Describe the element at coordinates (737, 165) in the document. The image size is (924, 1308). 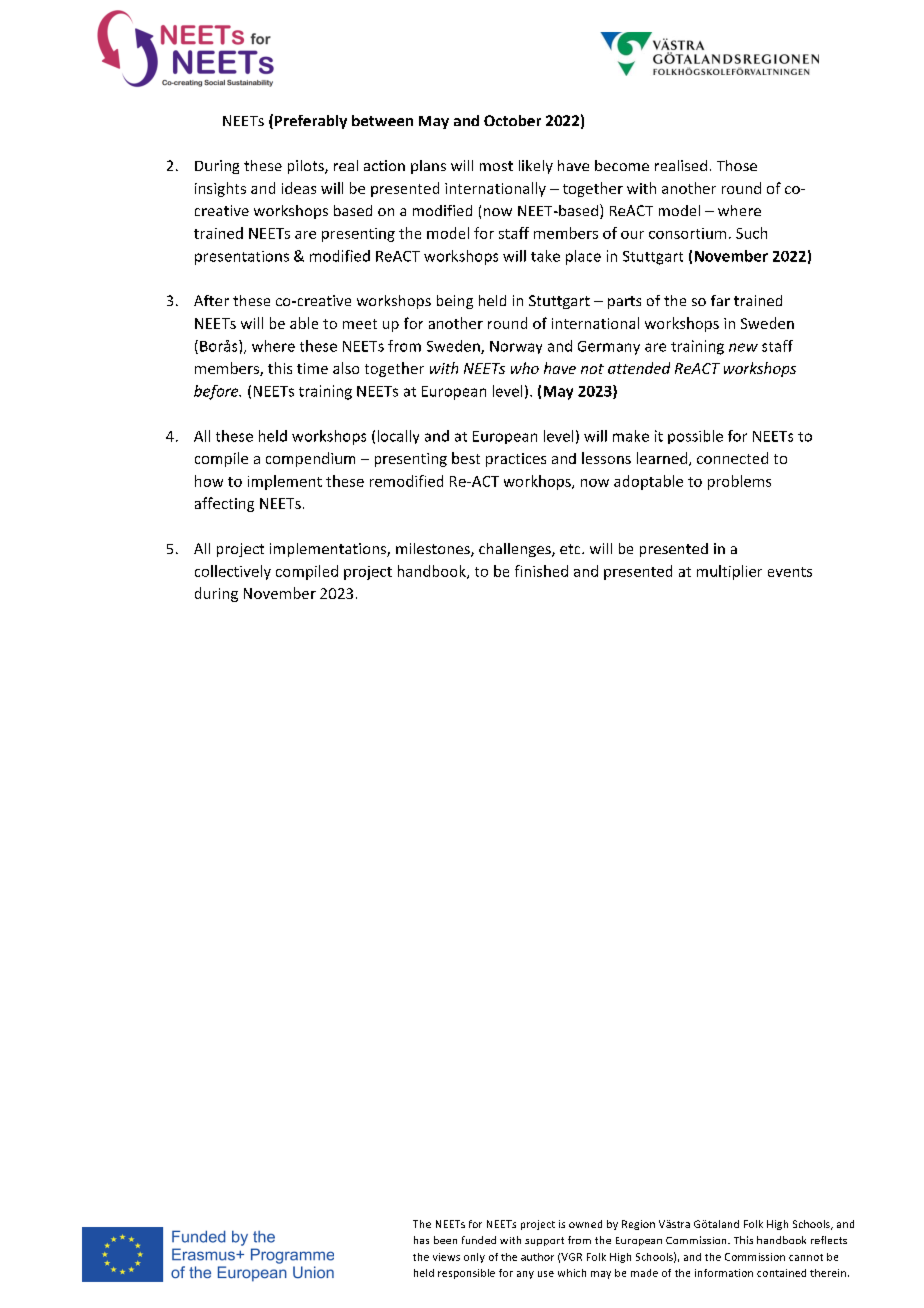
I see `Those` at that location.
